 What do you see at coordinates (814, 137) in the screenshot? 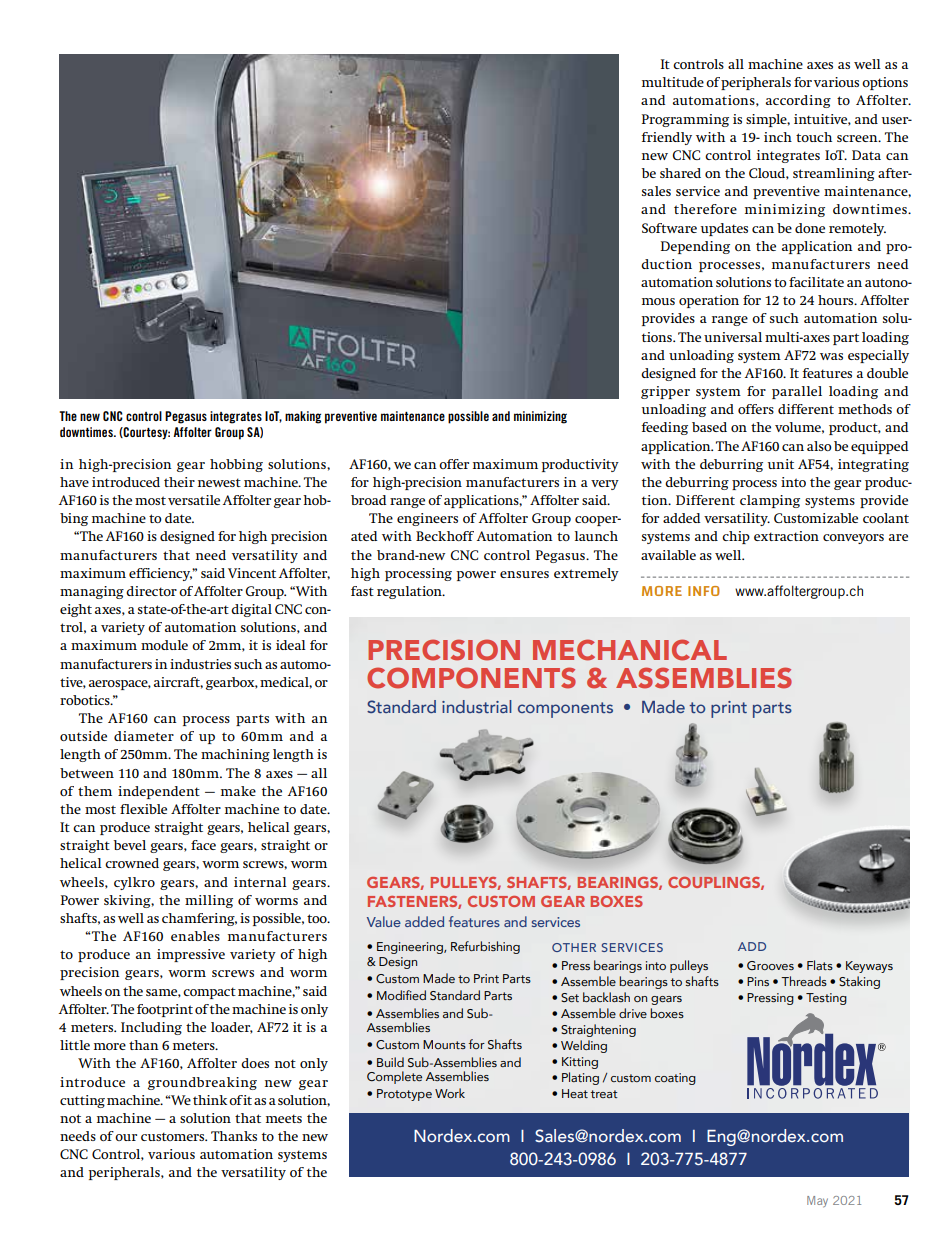
I see `touch` at bounding box center [814, 137].
